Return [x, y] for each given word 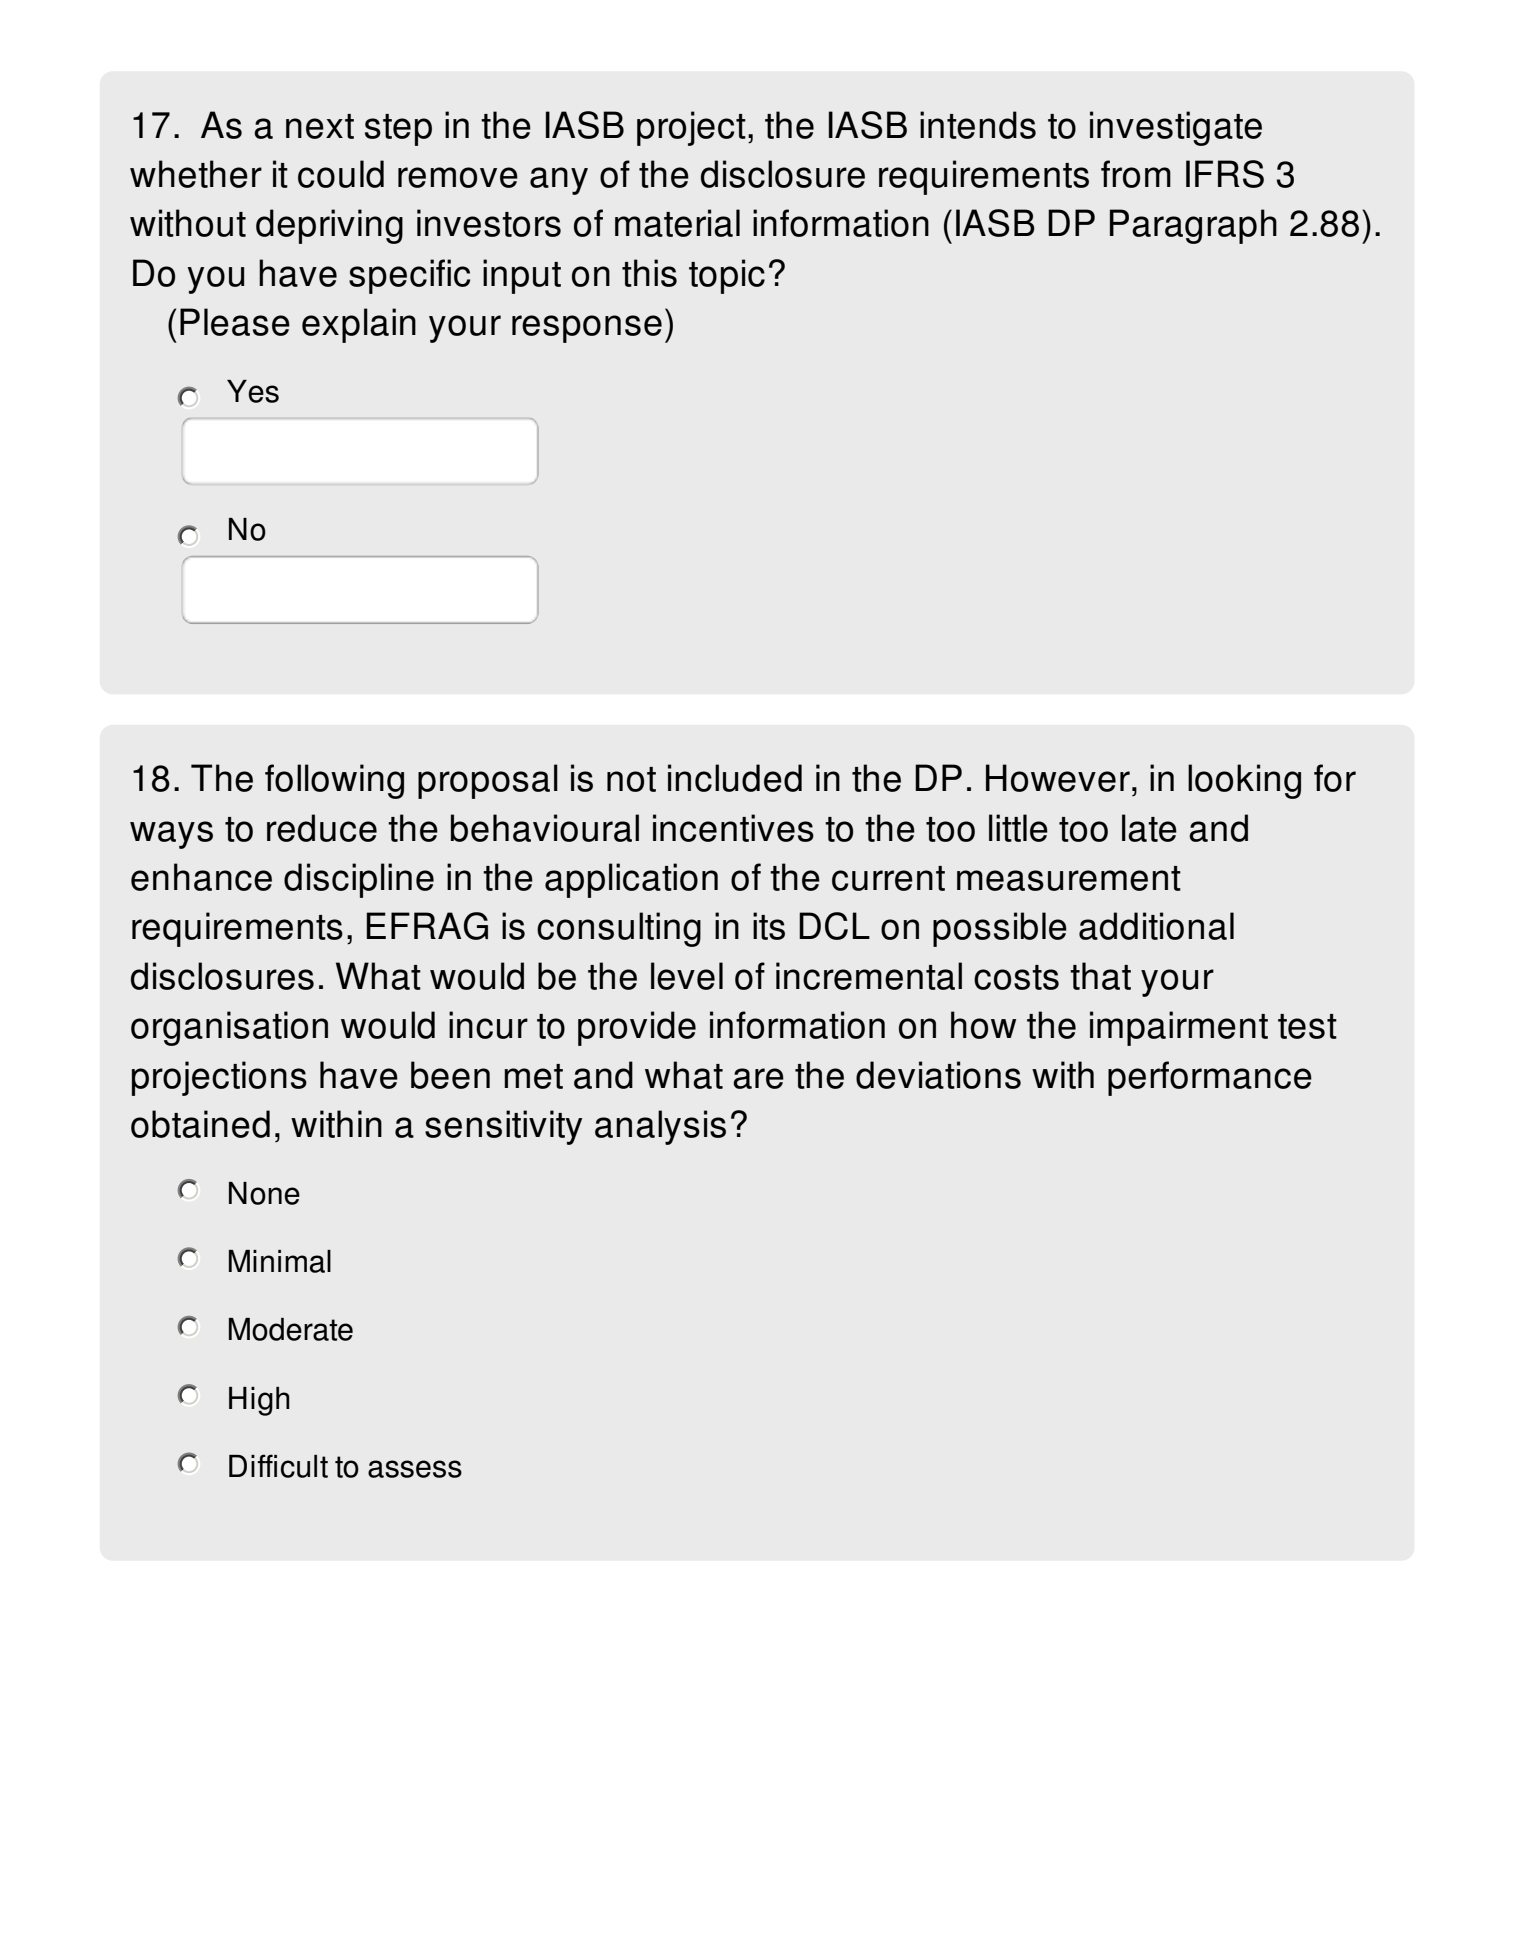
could [341, 174]
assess [415, 1469]
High [259, 1401]
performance [1210, 1078]
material [677, 223]
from [1136, 174]
